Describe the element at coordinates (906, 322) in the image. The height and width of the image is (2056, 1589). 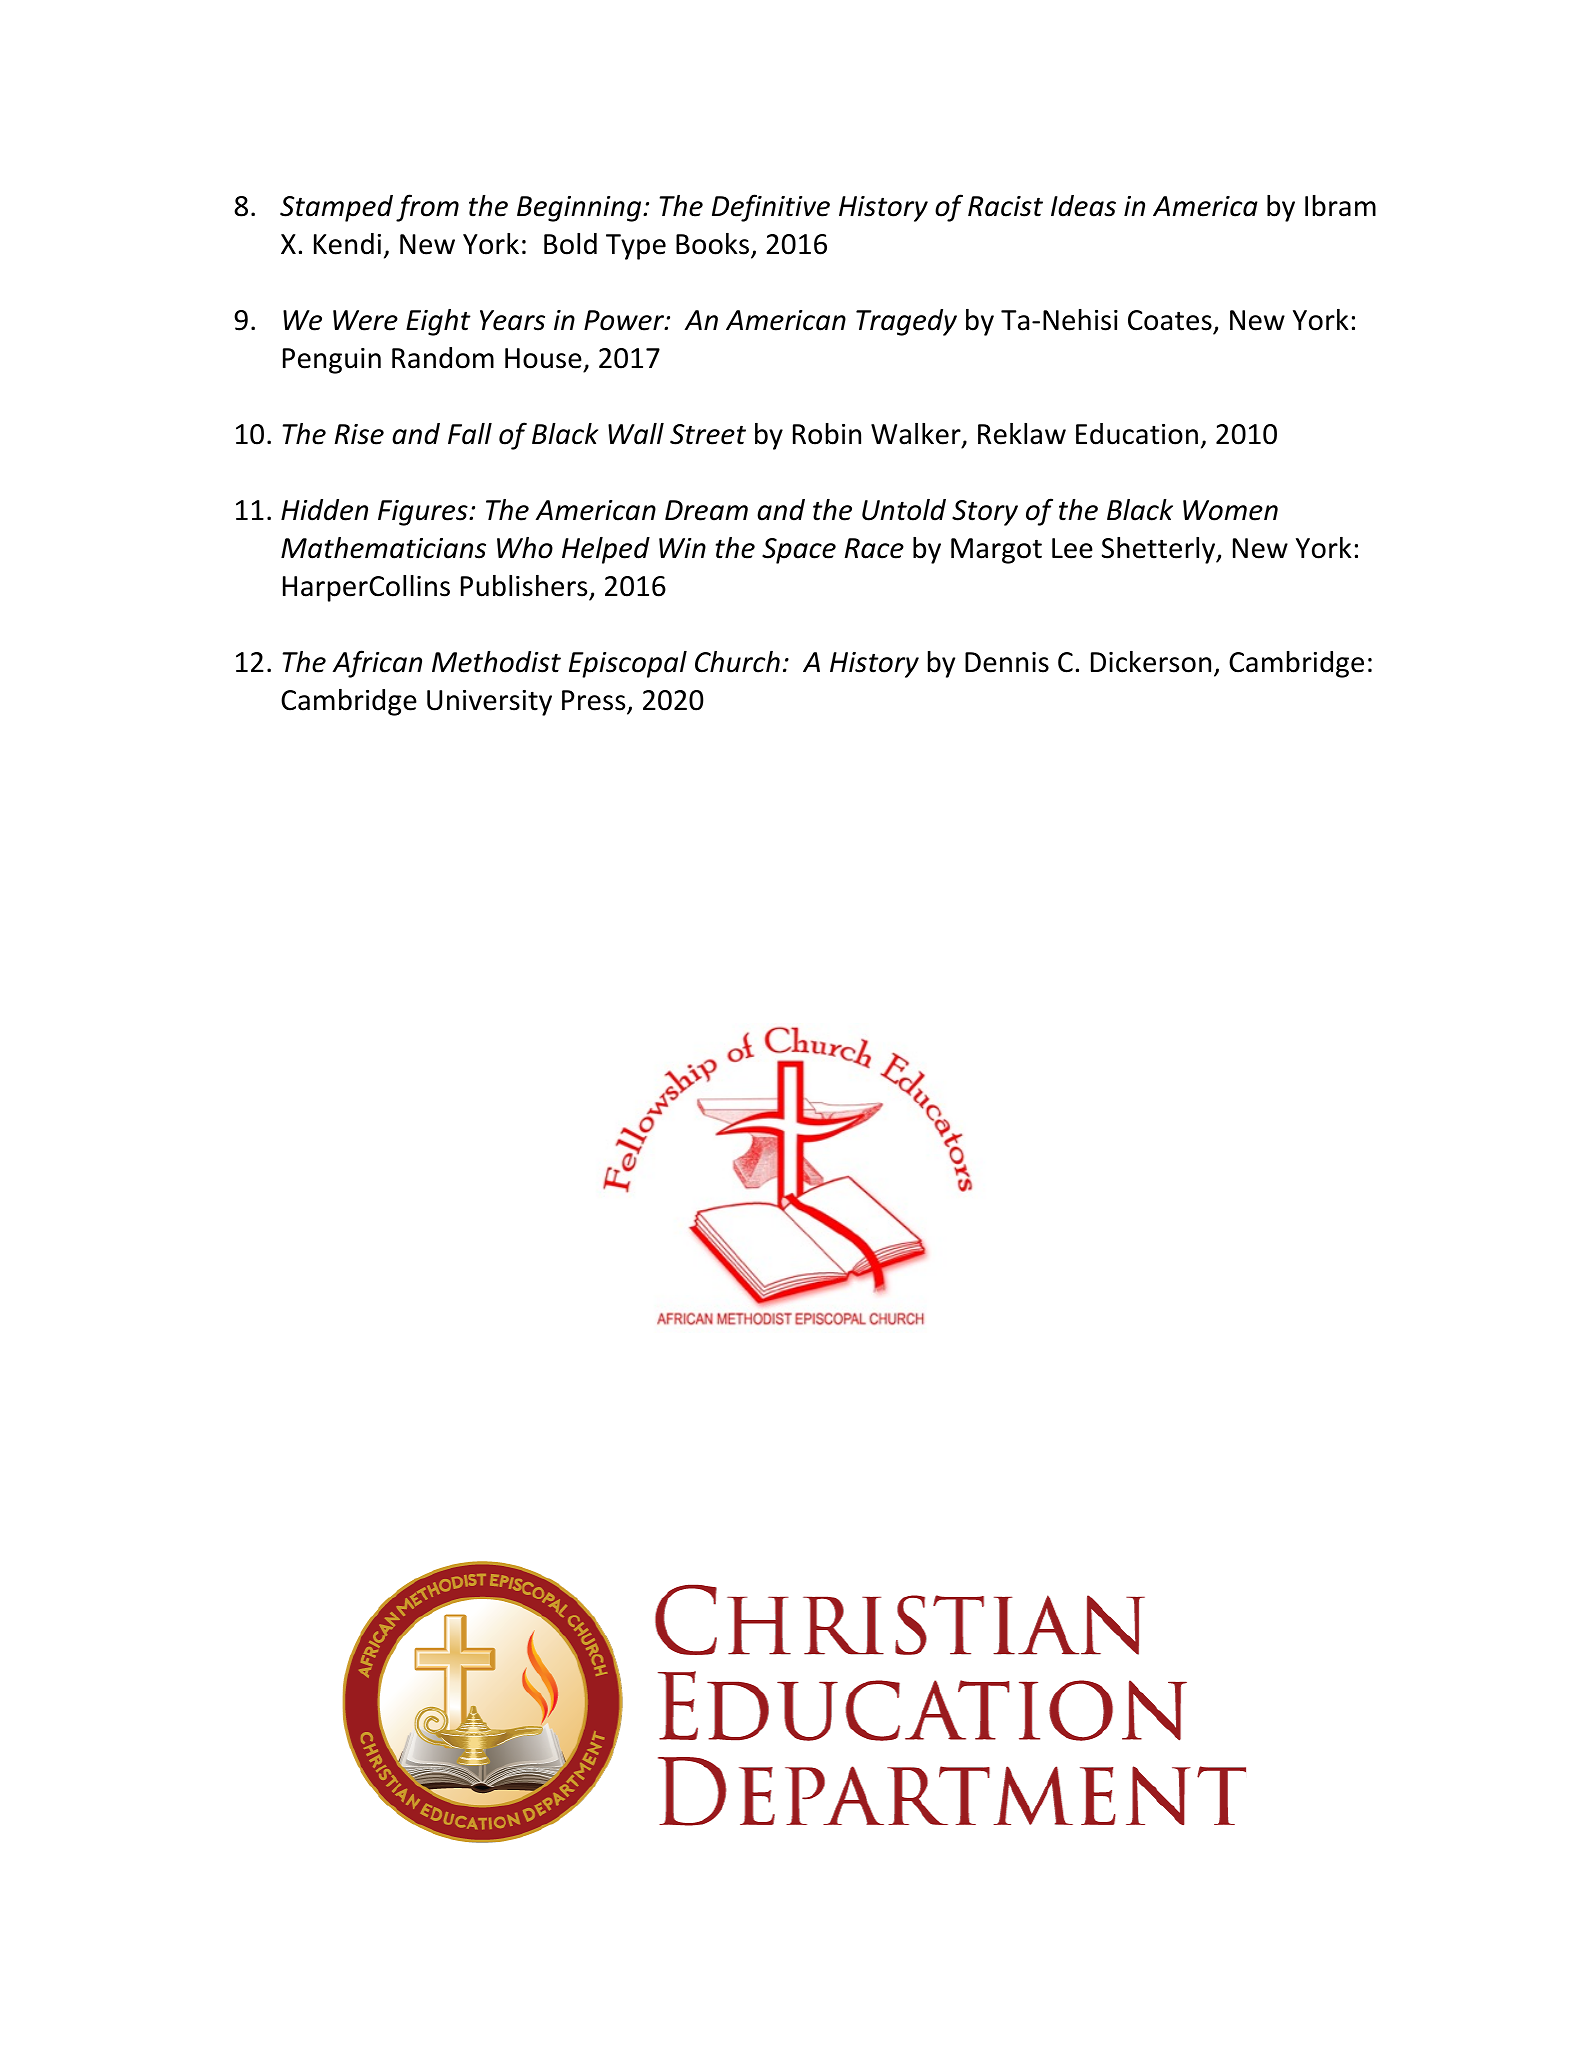
I see `Tragedy` at that location.
